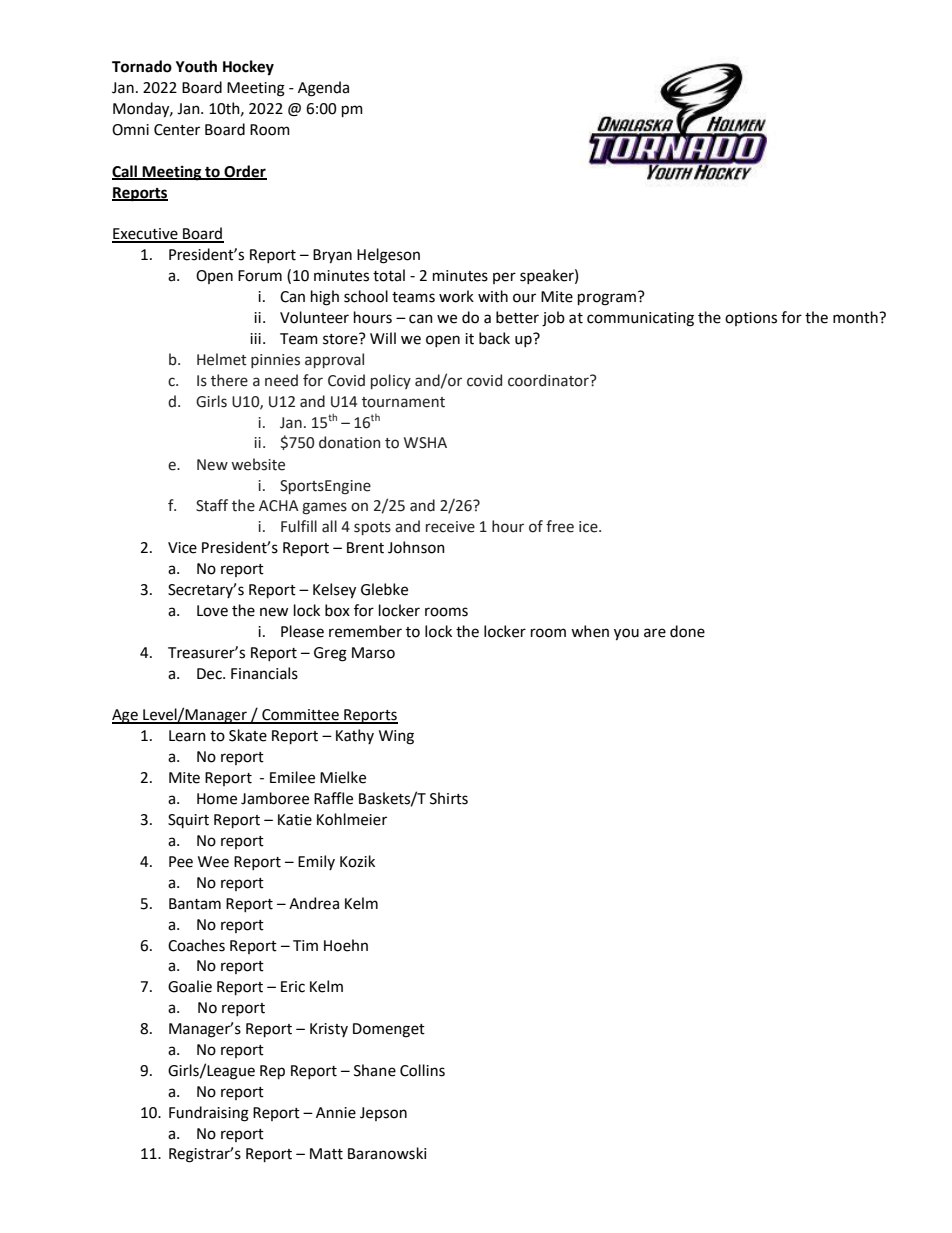 The height and width of the page is (1233, 952). I want to click on Youth, so click(196, 66).
